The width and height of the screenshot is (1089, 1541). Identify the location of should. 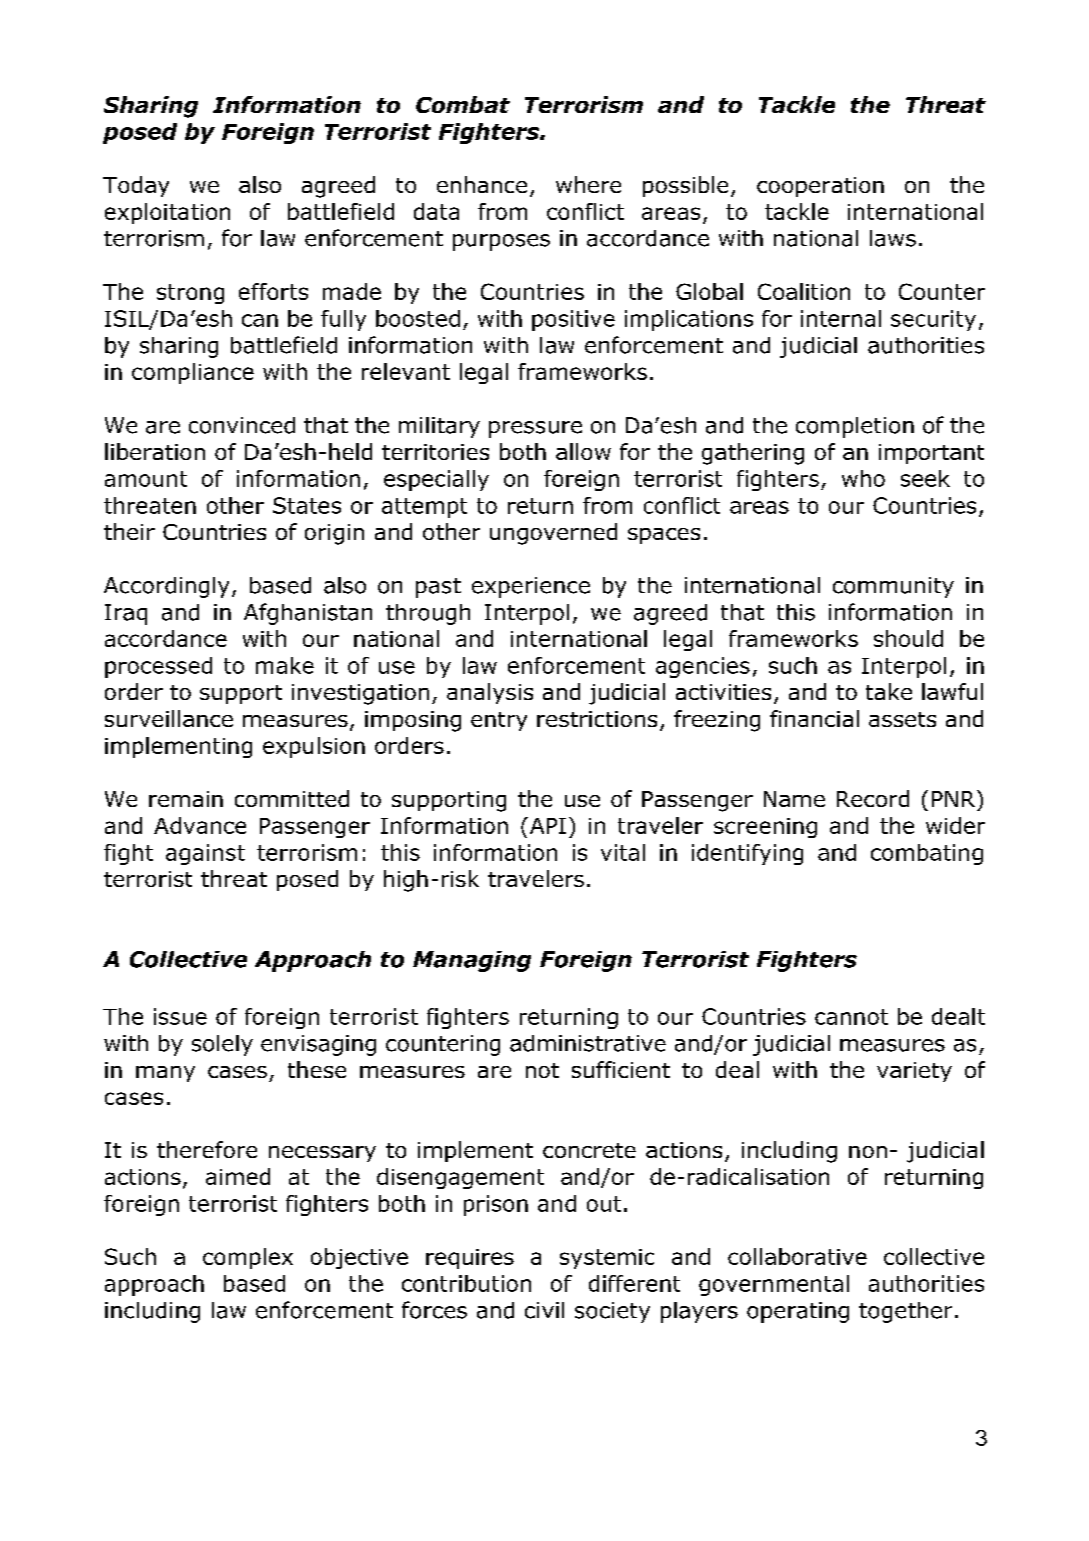
(908, 638).
